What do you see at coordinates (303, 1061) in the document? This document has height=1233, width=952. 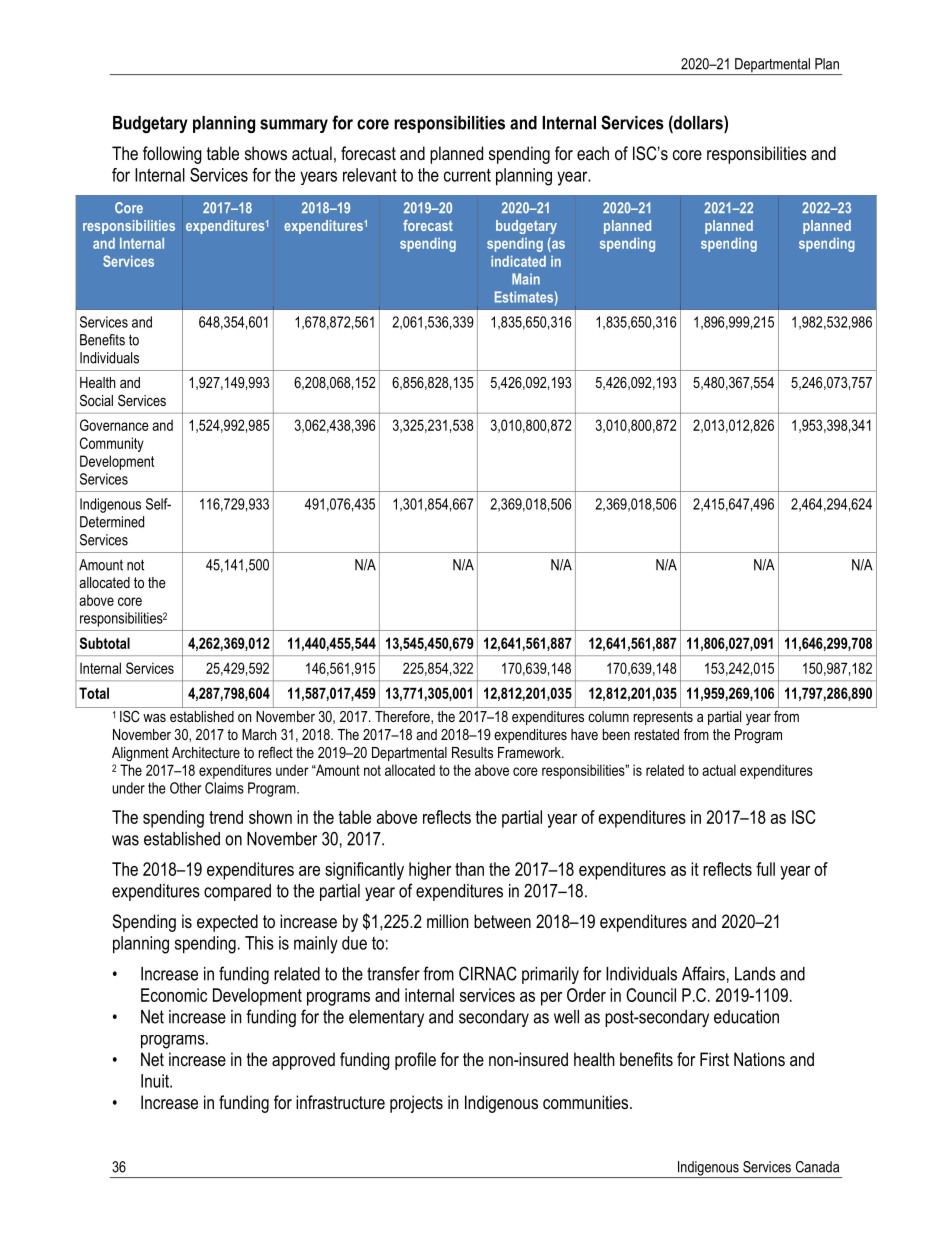 I see `approved` at bounding box center [303, 1061].
